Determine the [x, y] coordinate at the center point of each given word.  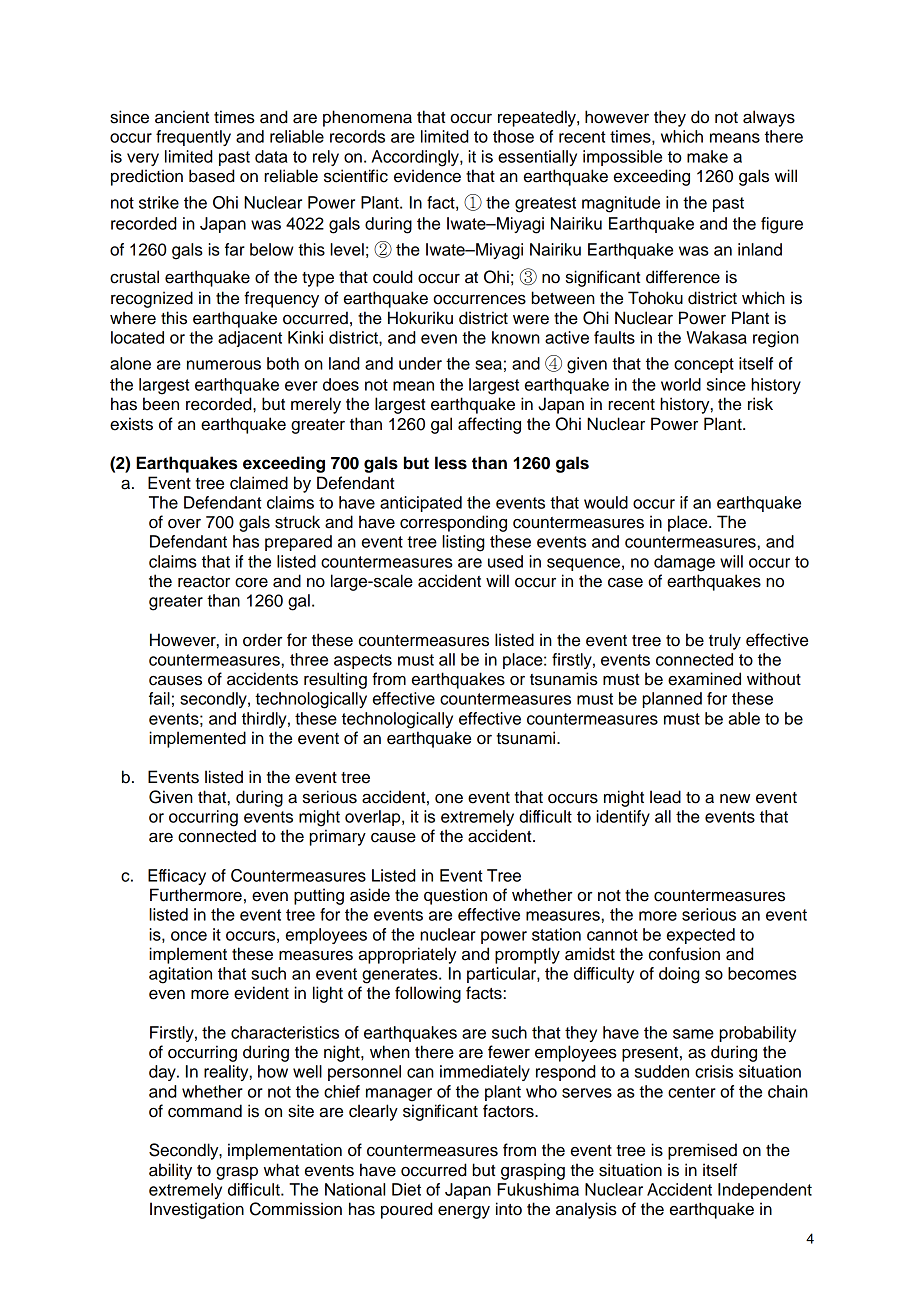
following [428, 994]
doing [679, 975]
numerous [224, 365]
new [735, 799]
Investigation [197, 1210]
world [681, 384]
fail [159, 698]
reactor [204, 582]
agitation [180, 975]
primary [338, 837]
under [420, 363]
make [707, 156]
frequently [193, 138]
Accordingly [416, 158]
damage [684, 563]
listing [463, 543]
